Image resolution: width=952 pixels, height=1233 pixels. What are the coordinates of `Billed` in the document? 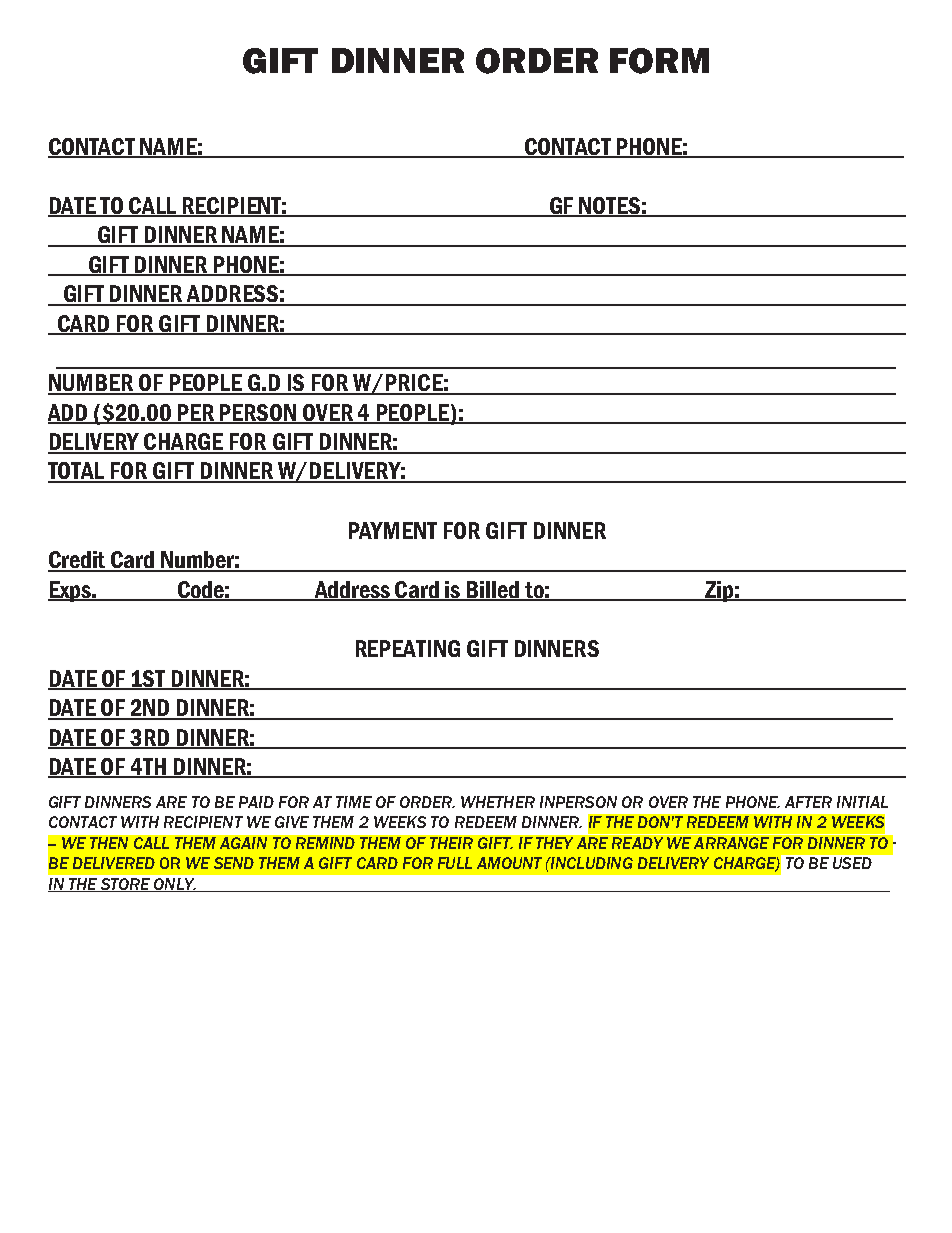 It's located at (493, 591).
